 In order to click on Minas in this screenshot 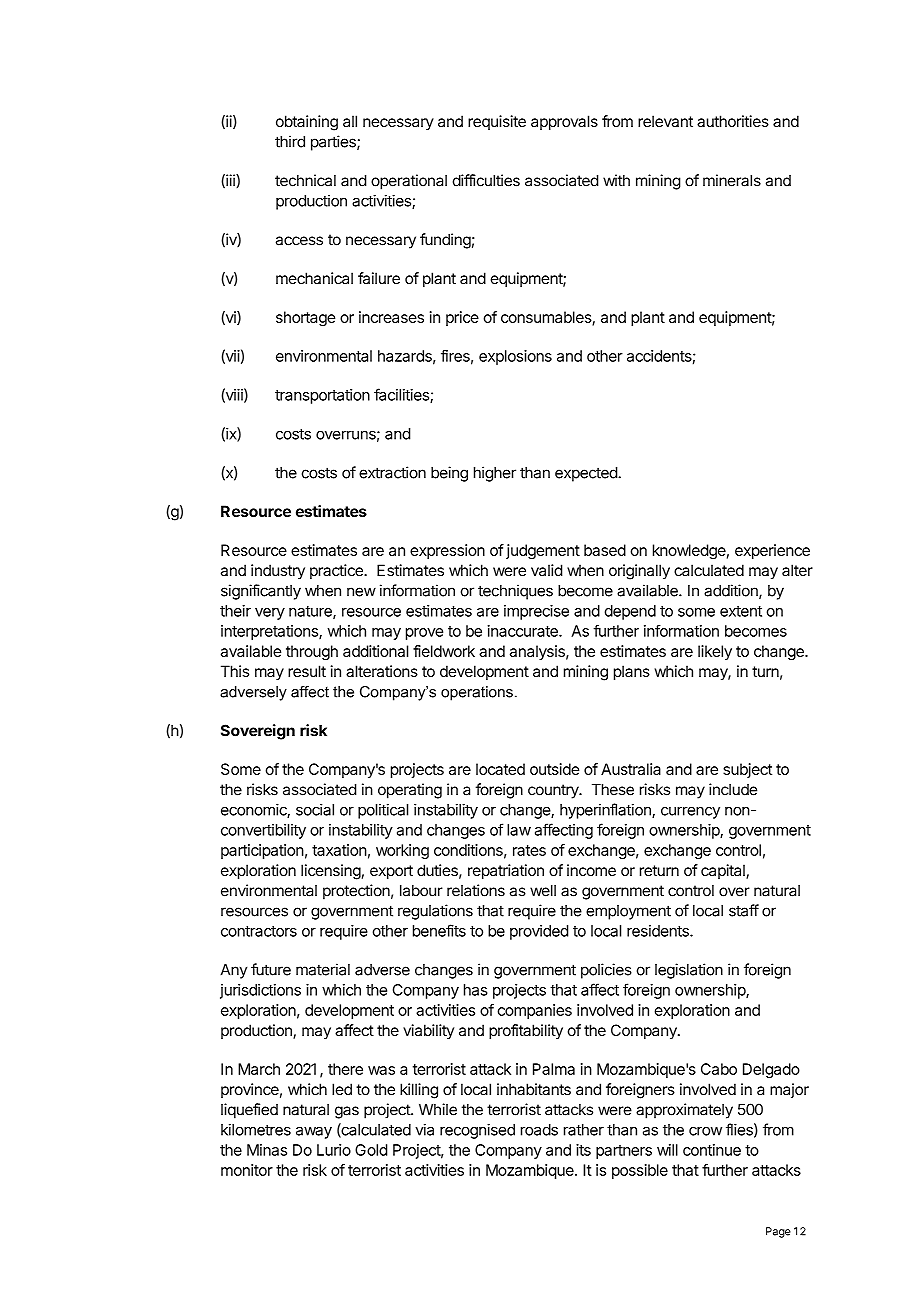, I will do `click(267, 1150)`.
